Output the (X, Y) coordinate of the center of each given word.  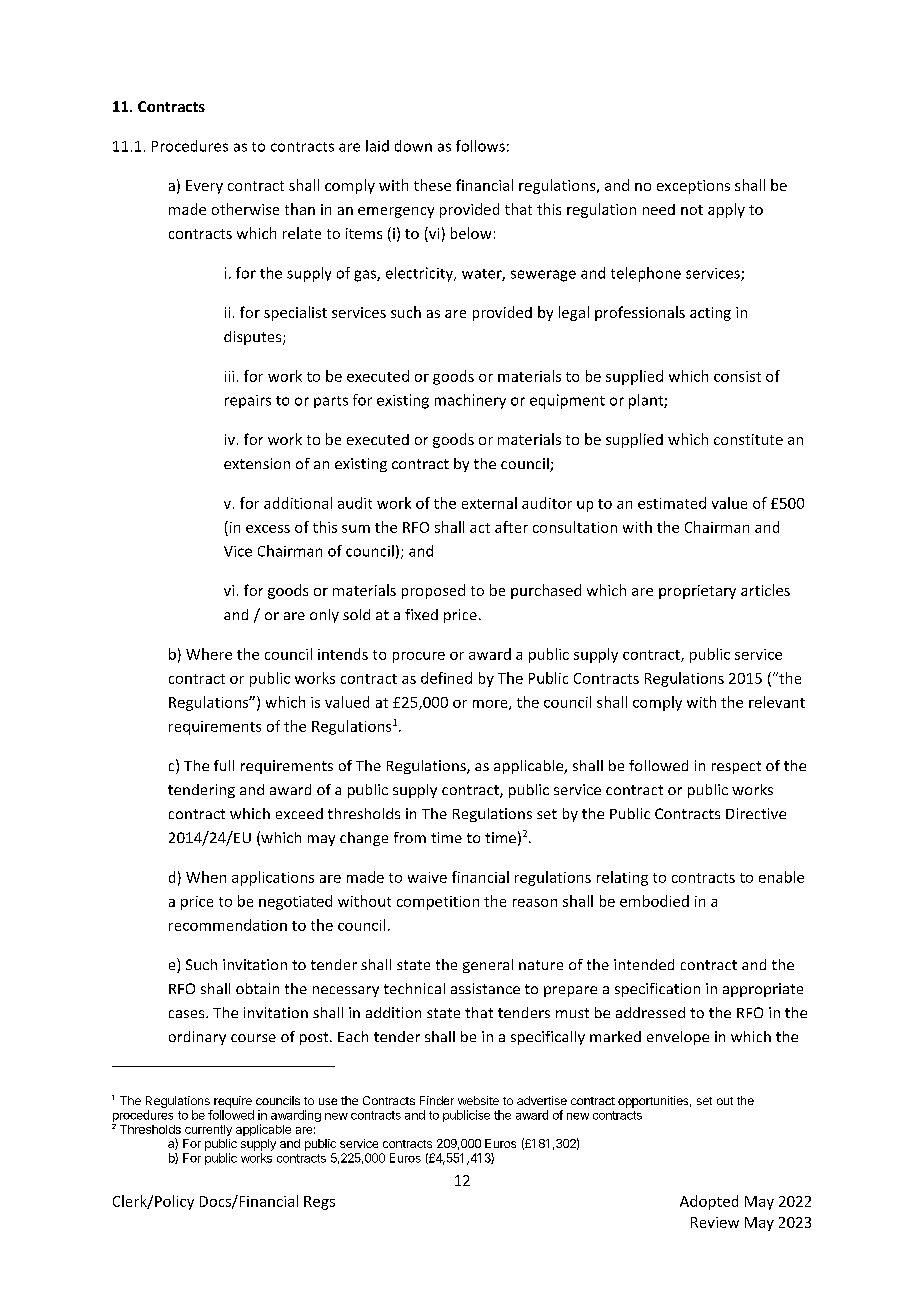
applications (273, 878)
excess (268, 529)
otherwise (245, 209)
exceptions (693, 187)
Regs (319, 1203)
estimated (672, 503)
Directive (756, 813)
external (489, 503)
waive (427, 877)
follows (480, 146)
